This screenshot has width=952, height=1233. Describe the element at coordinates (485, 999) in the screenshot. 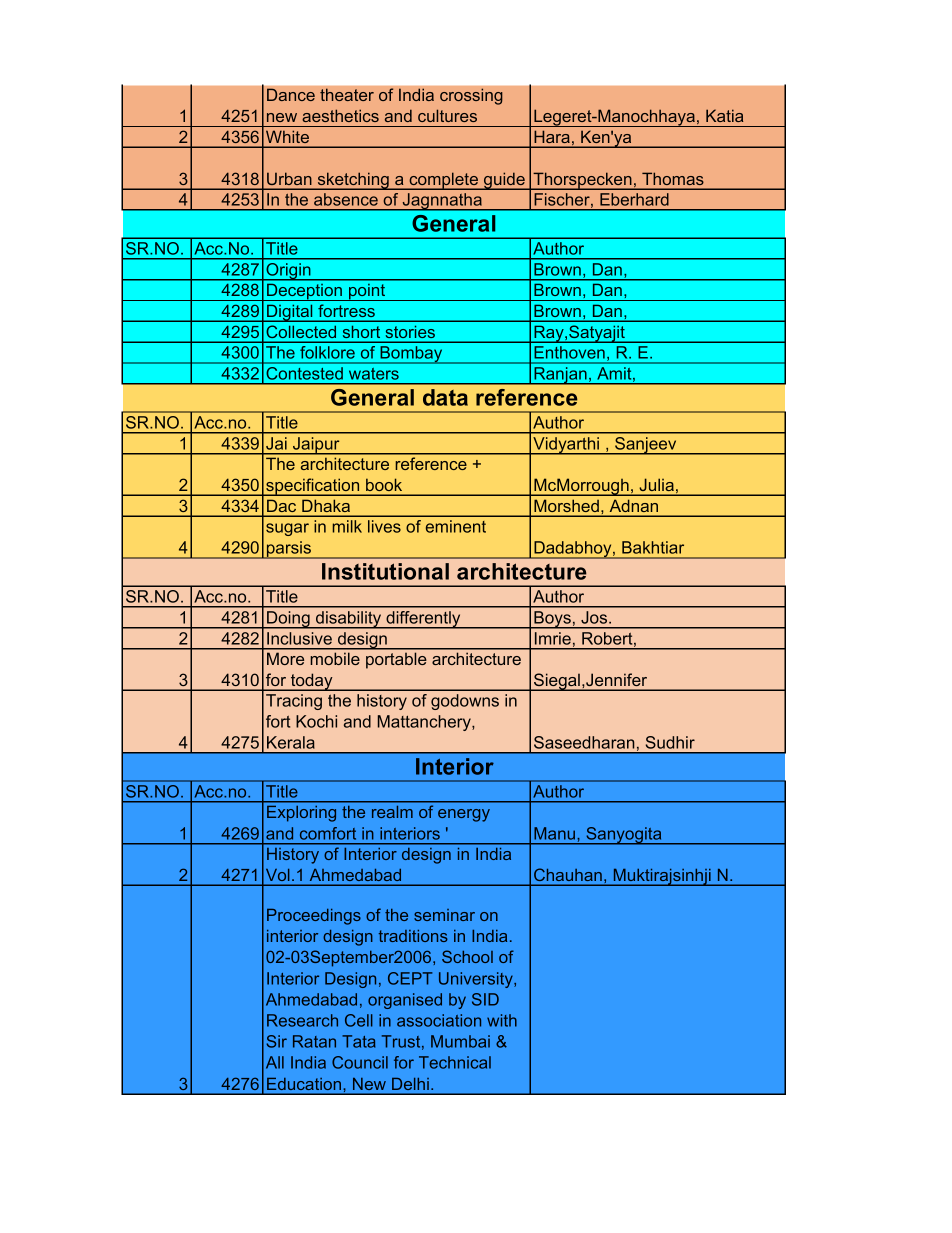

I see `SID` at that location.
